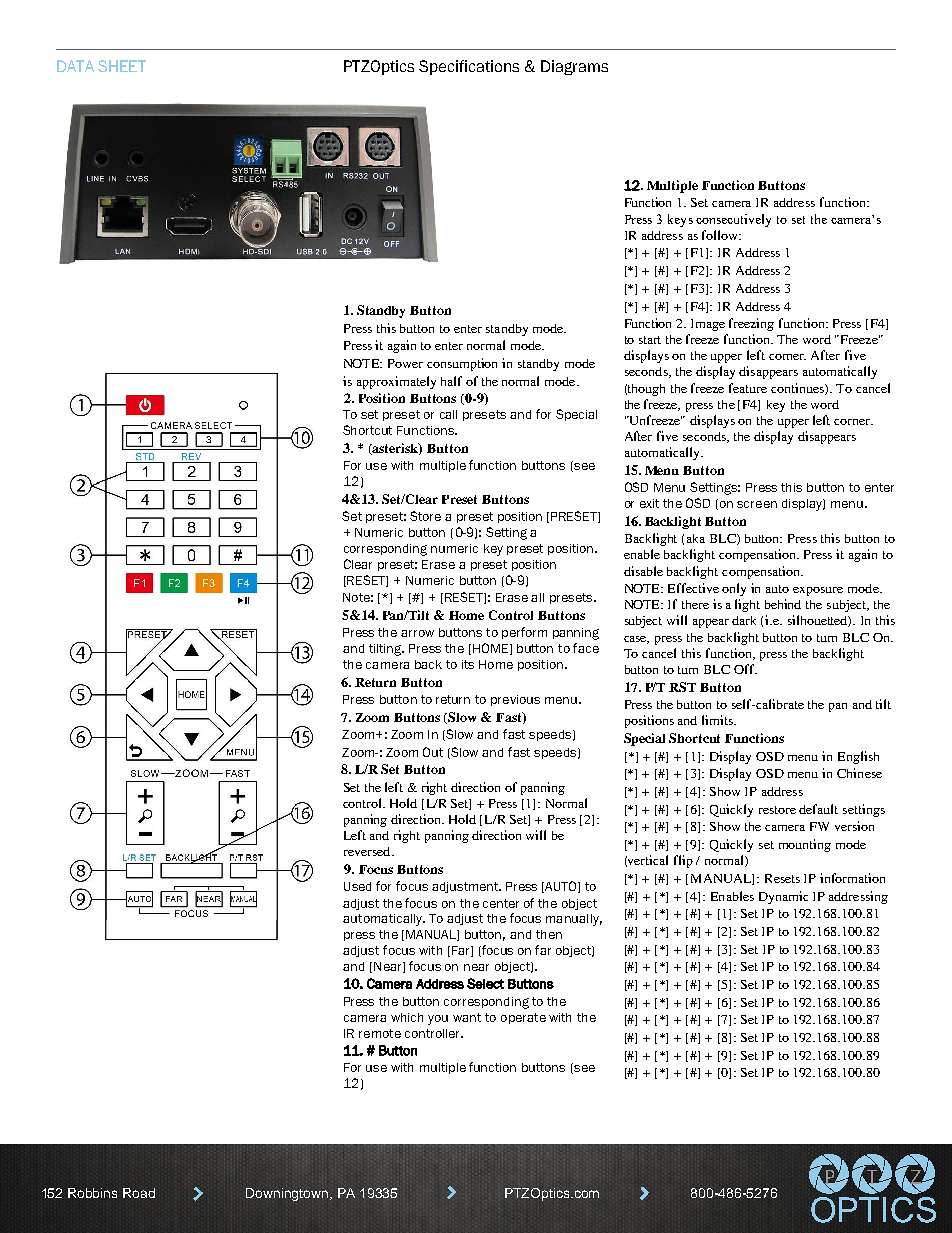  What do you see at coordinates (122, 66) in the document?
I see `SHEET` at bounding box center [122, 66].
